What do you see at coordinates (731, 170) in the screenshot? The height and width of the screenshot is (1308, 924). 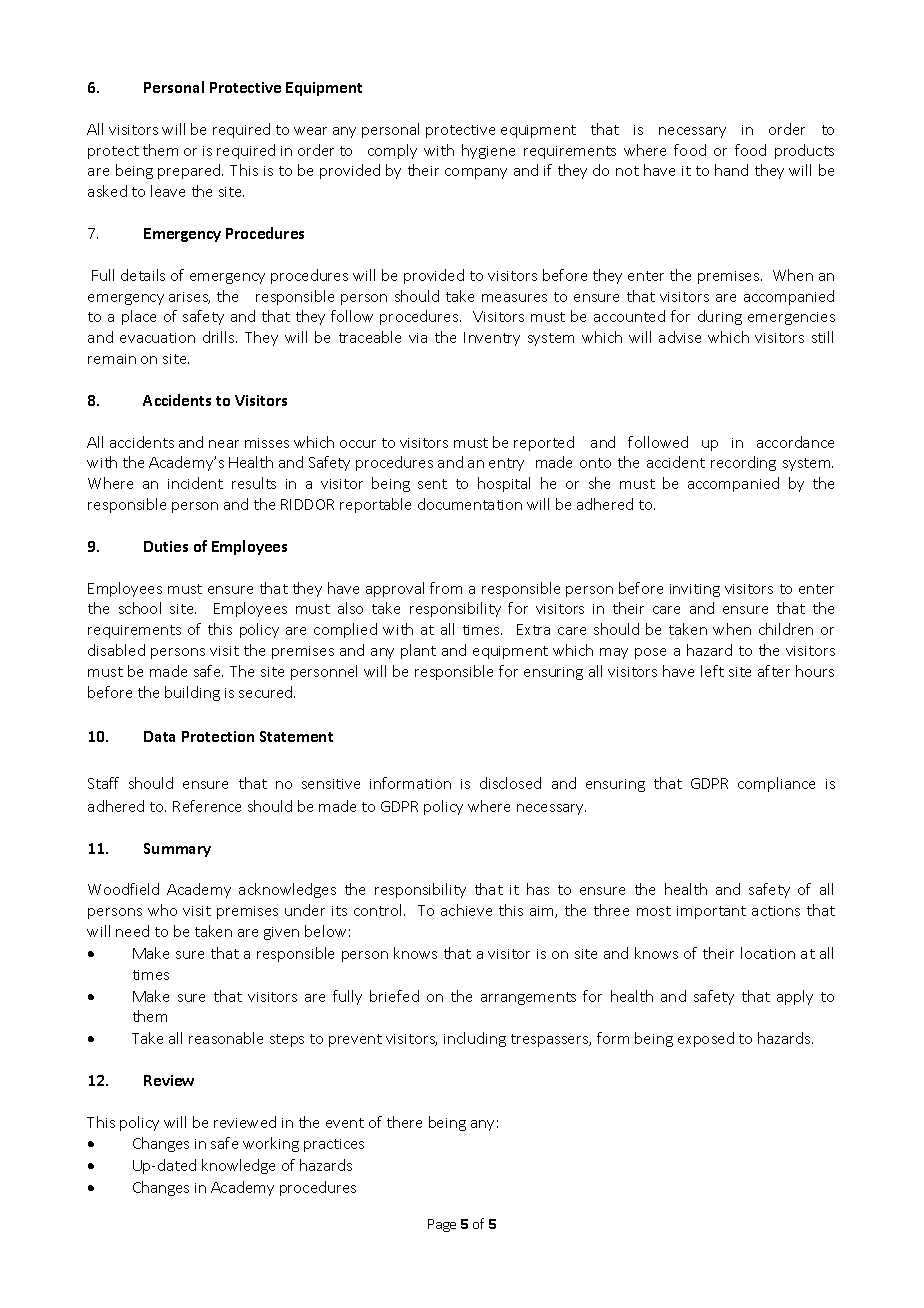 I see `hand` at bounding box center [731, 170].
